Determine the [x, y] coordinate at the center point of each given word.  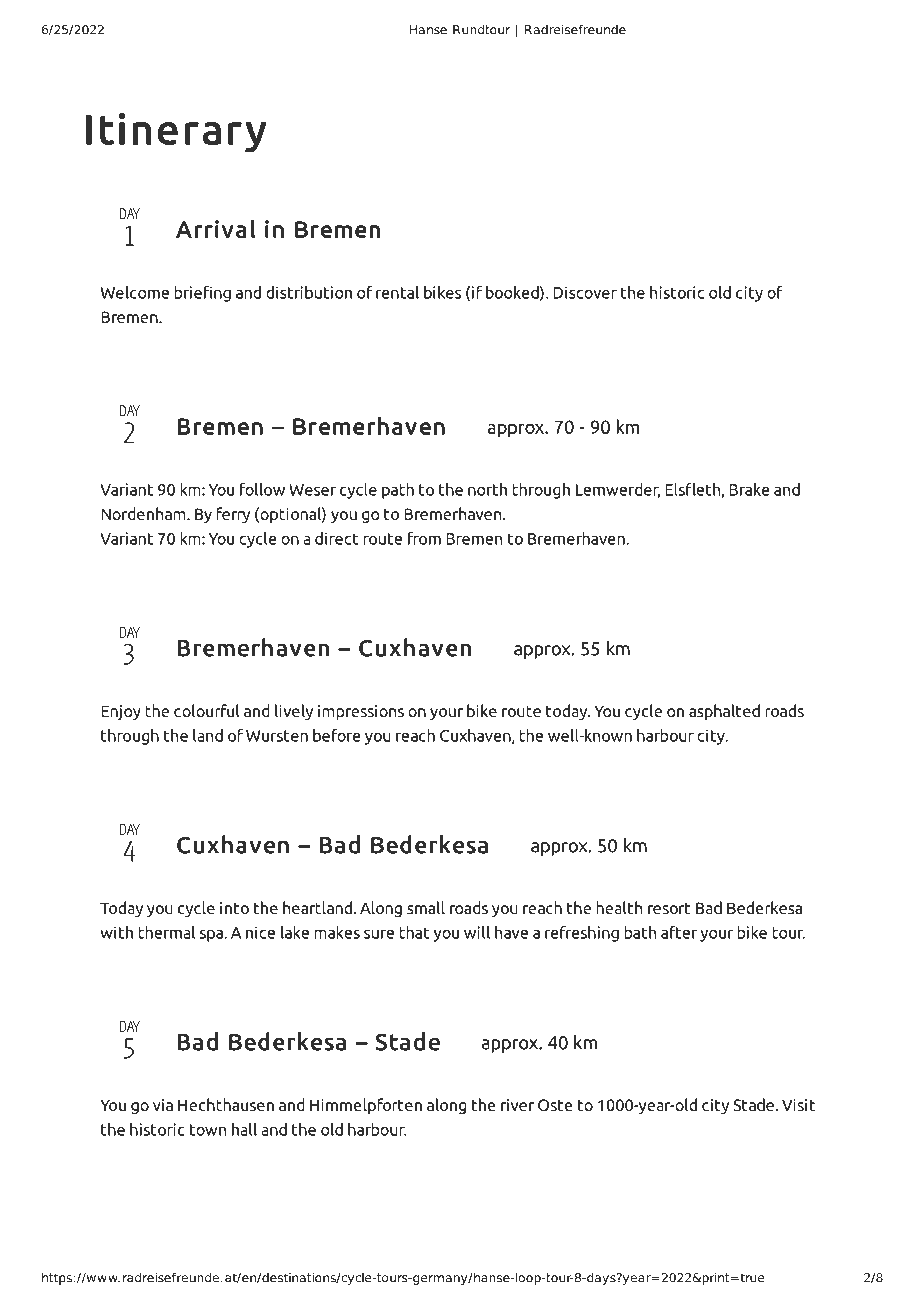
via [163, 1105]
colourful [207, 711]
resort [669, 908]
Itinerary [176, 133]
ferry [233, 515]
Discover [585, 292]
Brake [749, 489]
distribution [309, 292]
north [487, 489]
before [337, 735]
